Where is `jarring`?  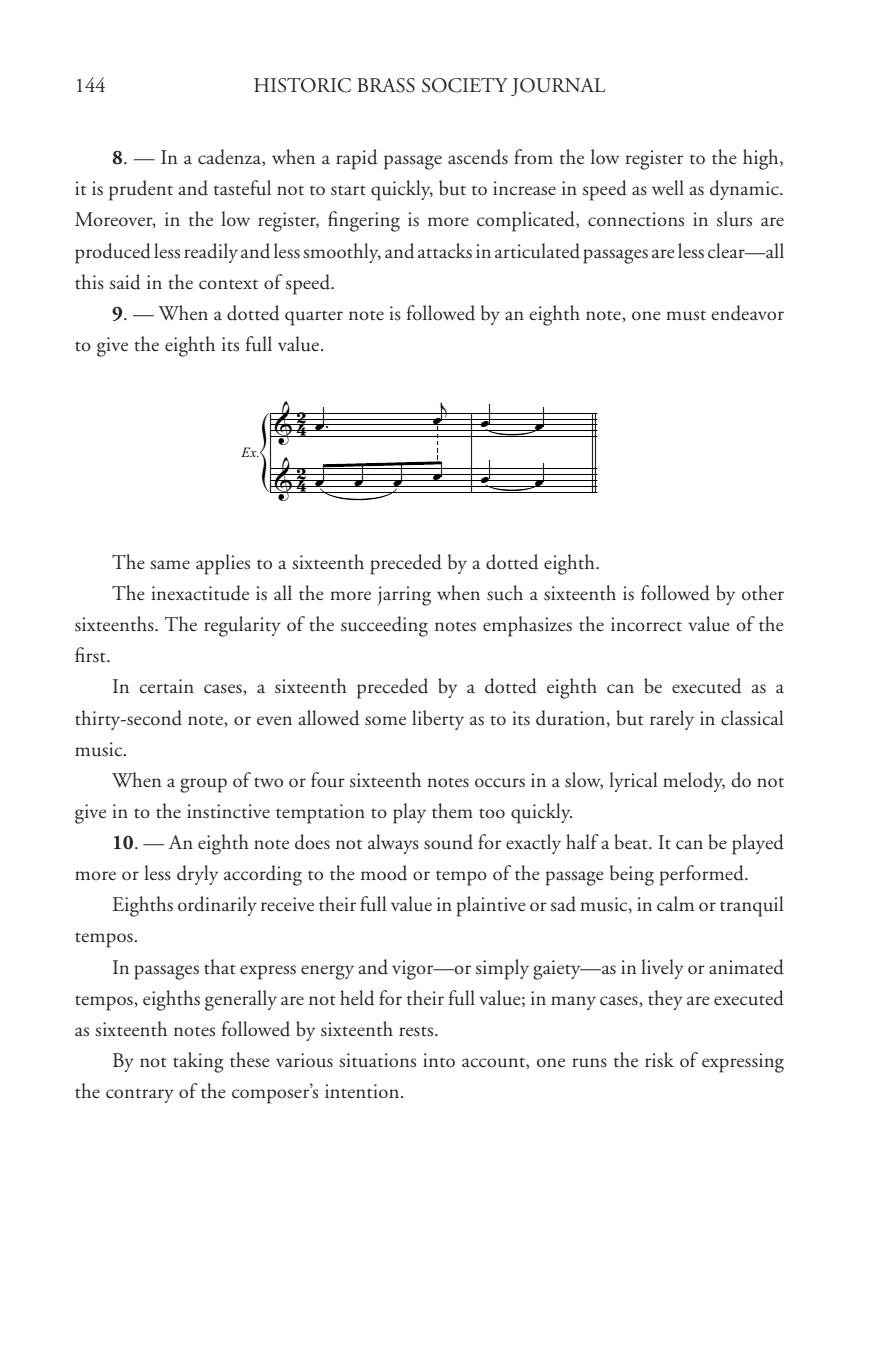 jarring is located at coordinates (404, 596).
